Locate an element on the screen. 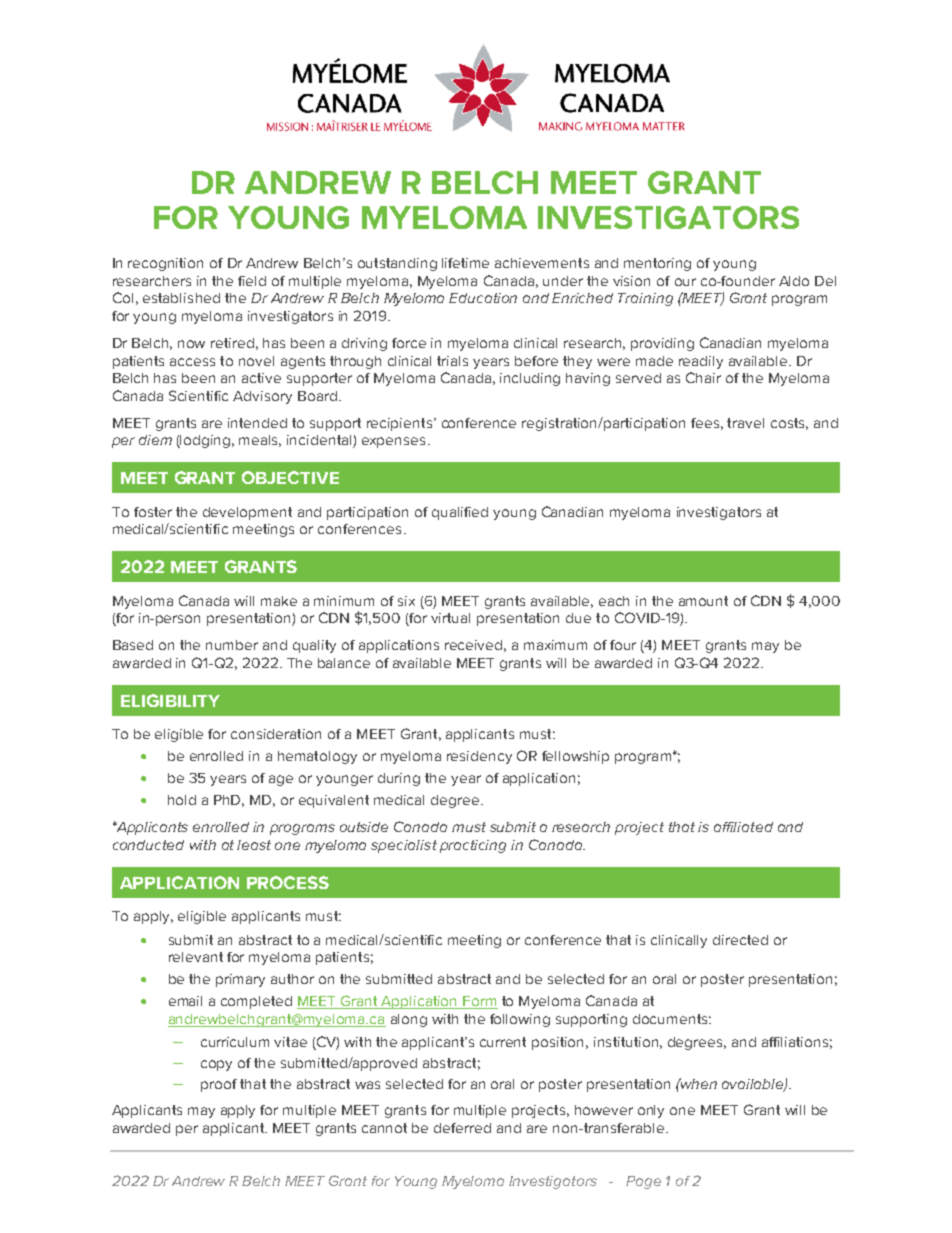 This screenshot has height=1233, width=952. deferred is located at coordinates (462, 1128).
